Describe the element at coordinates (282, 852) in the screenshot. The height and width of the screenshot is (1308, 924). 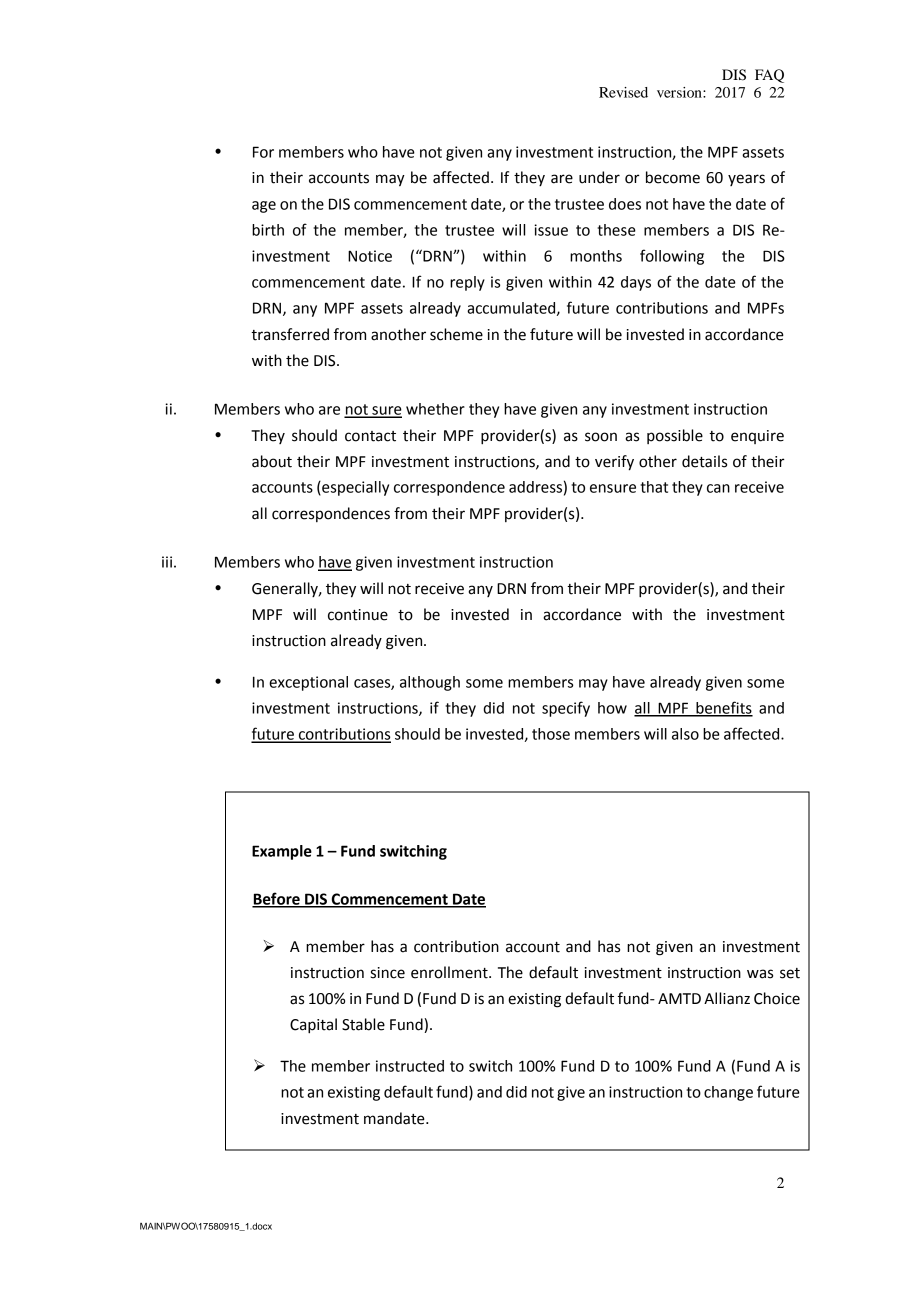
I see `Example` at that location.
